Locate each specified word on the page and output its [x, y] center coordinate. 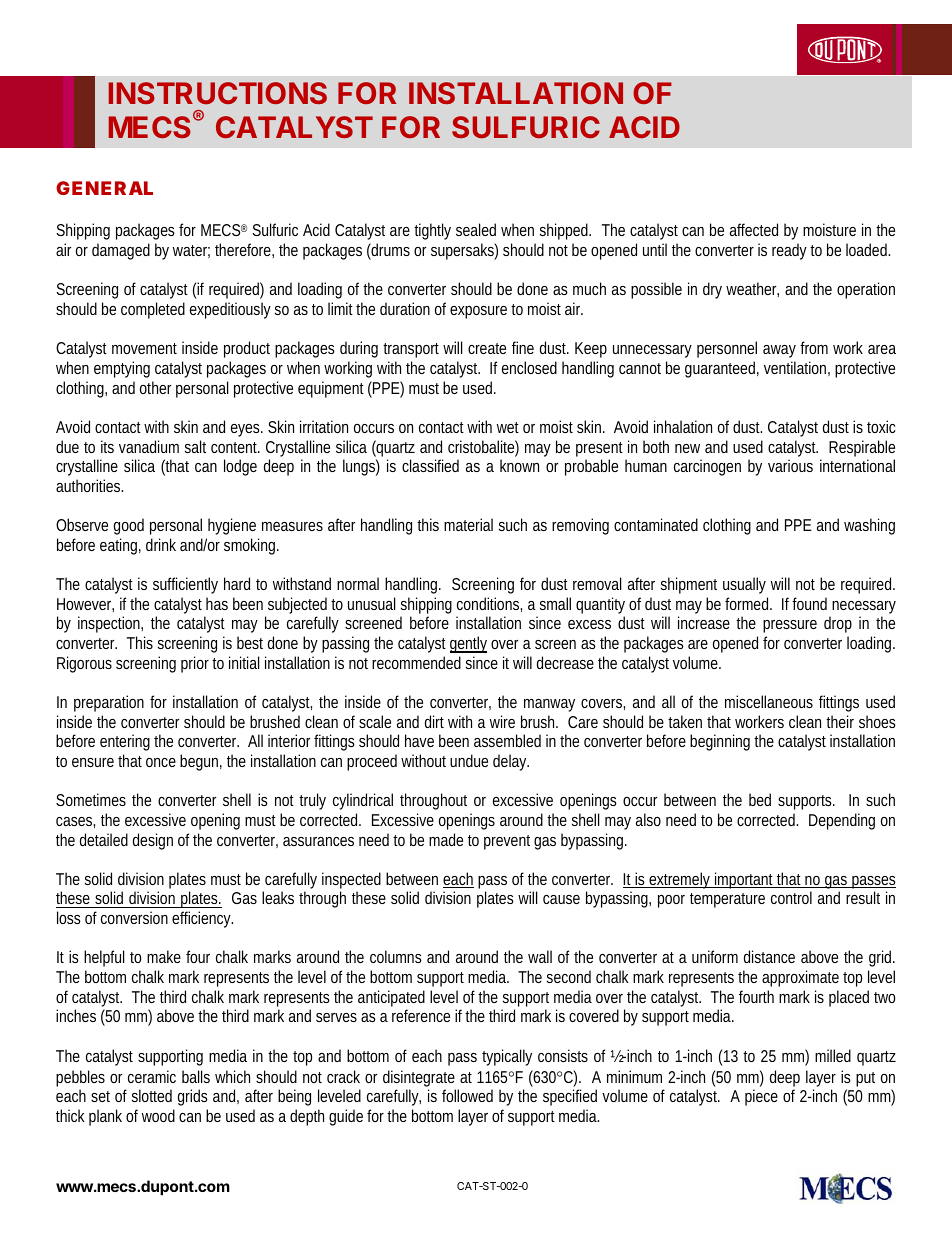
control [791, 897]
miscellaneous [769, 701]
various [790, 465]
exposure [478, 312]
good [129, 526]
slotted [152, 1095]
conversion [134, 917]
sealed [476, 229]
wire [502, 721]
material [468, 524]
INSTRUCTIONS [218, 93]
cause [561, 899]
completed [153, 310]
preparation [109, 703]
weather [752, 289]
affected [754, 229]
